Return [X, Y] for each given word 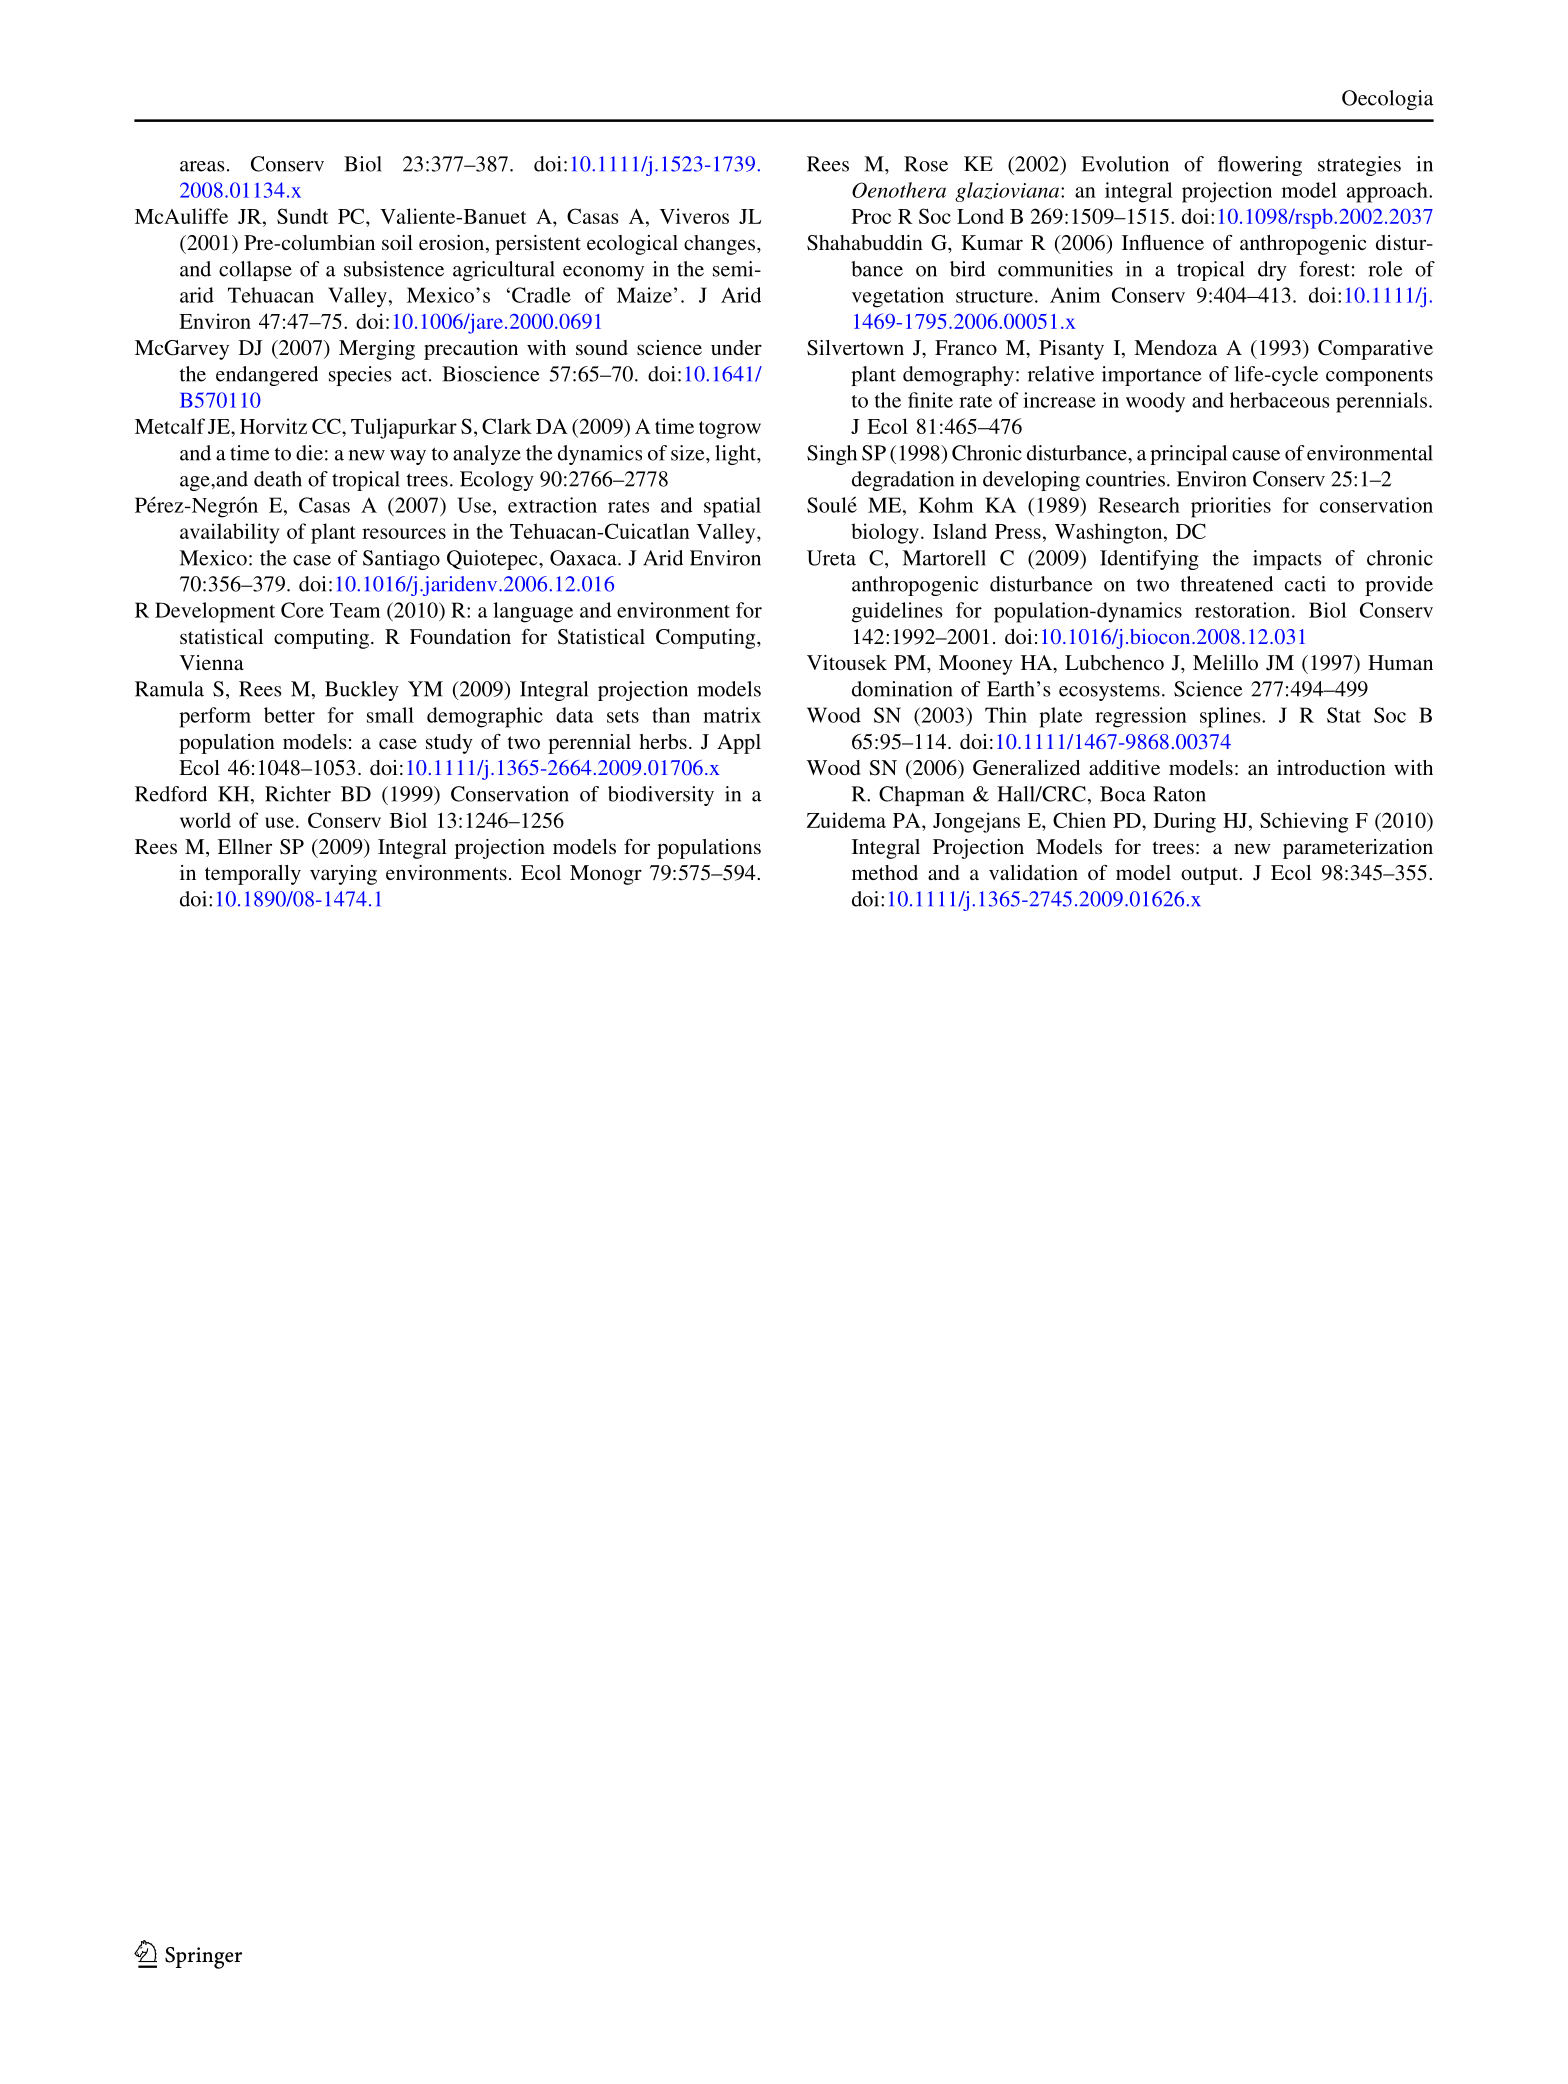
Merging [377, 350]
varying [343, 875]
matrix [732, 715]
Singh [832, 455]
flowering [1260, 166]
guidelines [897, 612]
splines [1231, 717]
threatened [1227, 584]
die [309, 453]
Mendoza [1175, 347]
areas [202, 166]
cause [1256, 455]
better [289, 715]
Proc [871, 216]
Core [302, 610]
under [736, 347]
